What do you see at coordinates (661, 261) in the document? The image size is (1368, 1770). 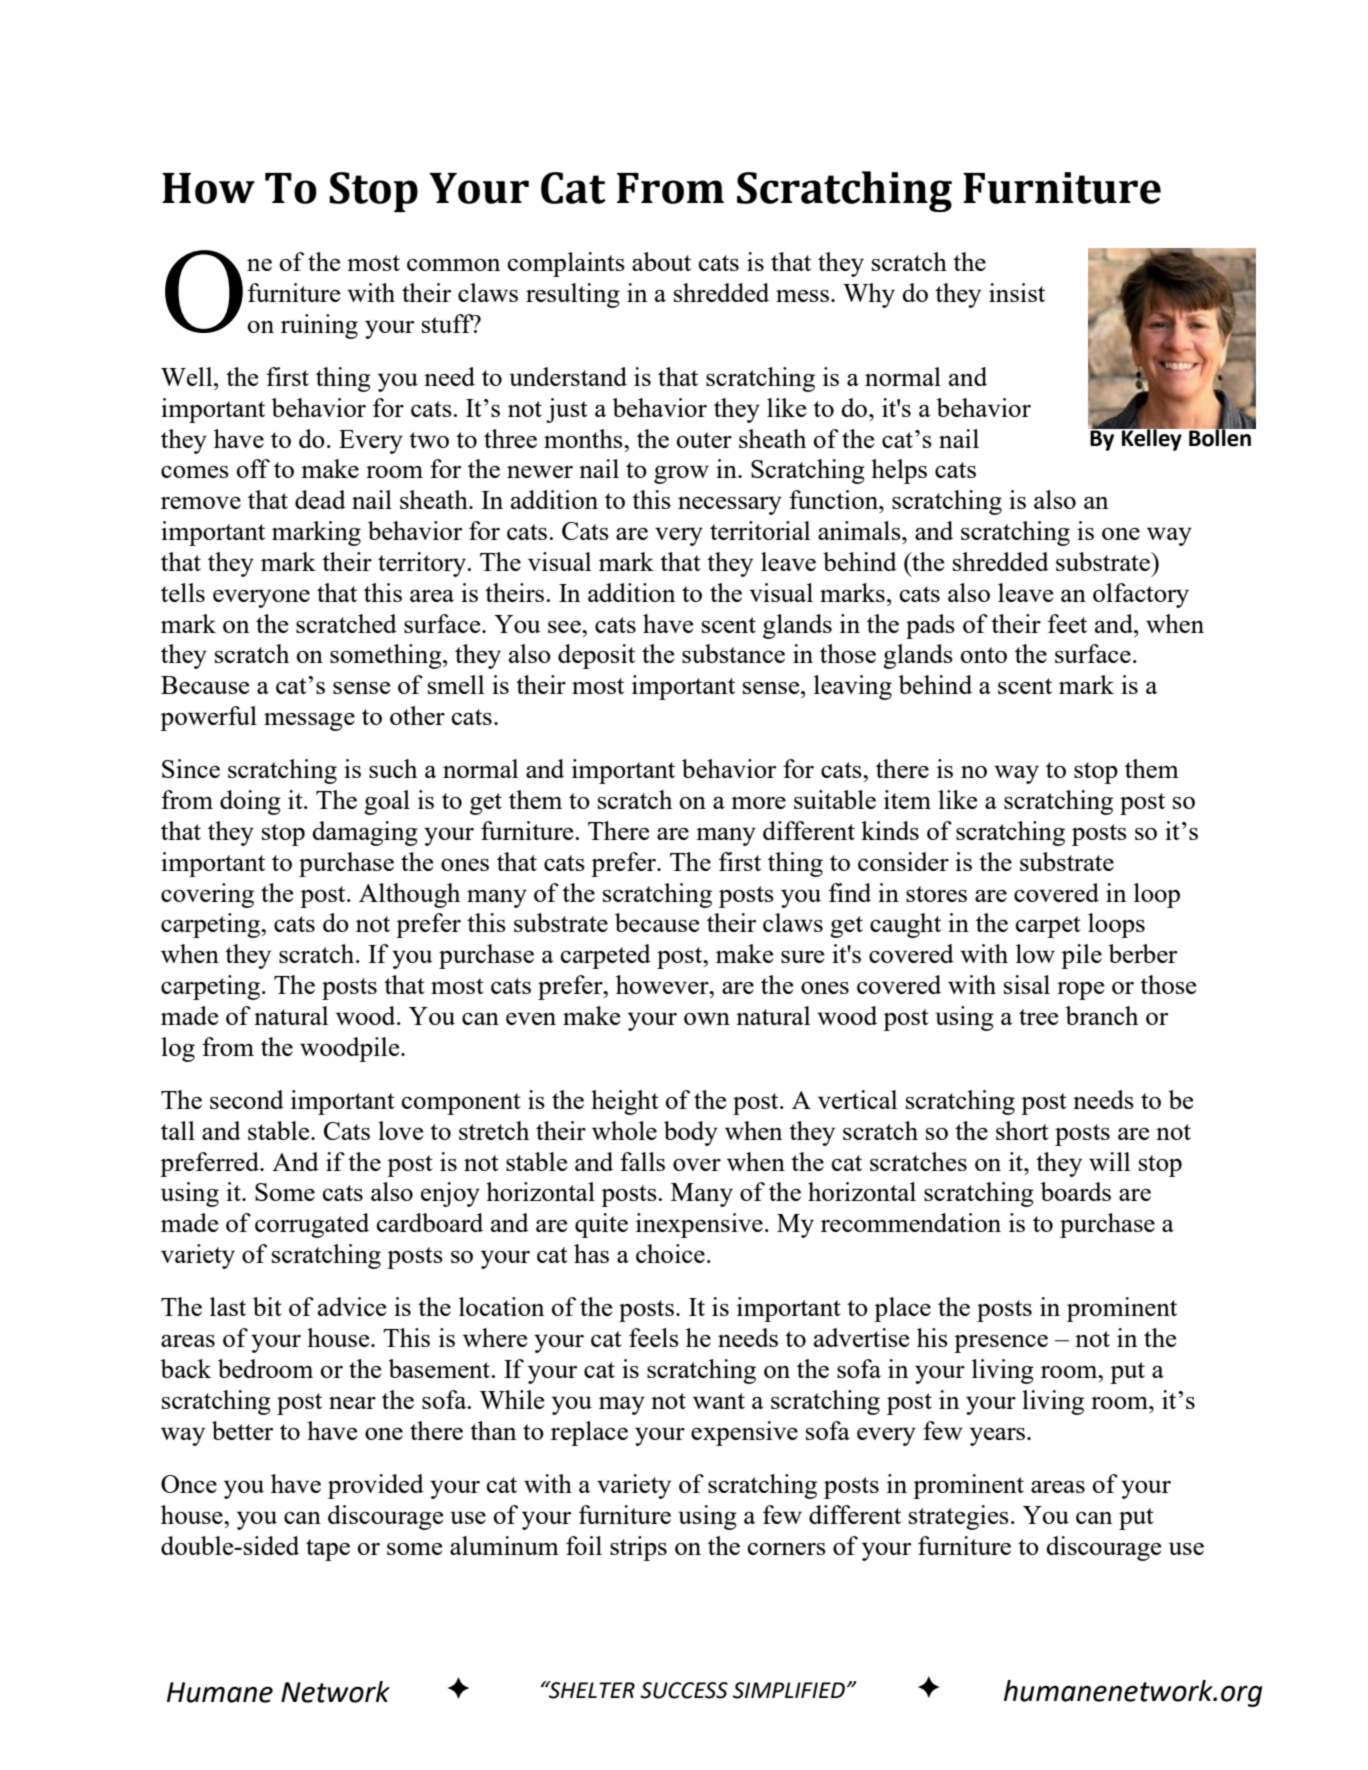 I see `about` at bounding box center [661, 261].
